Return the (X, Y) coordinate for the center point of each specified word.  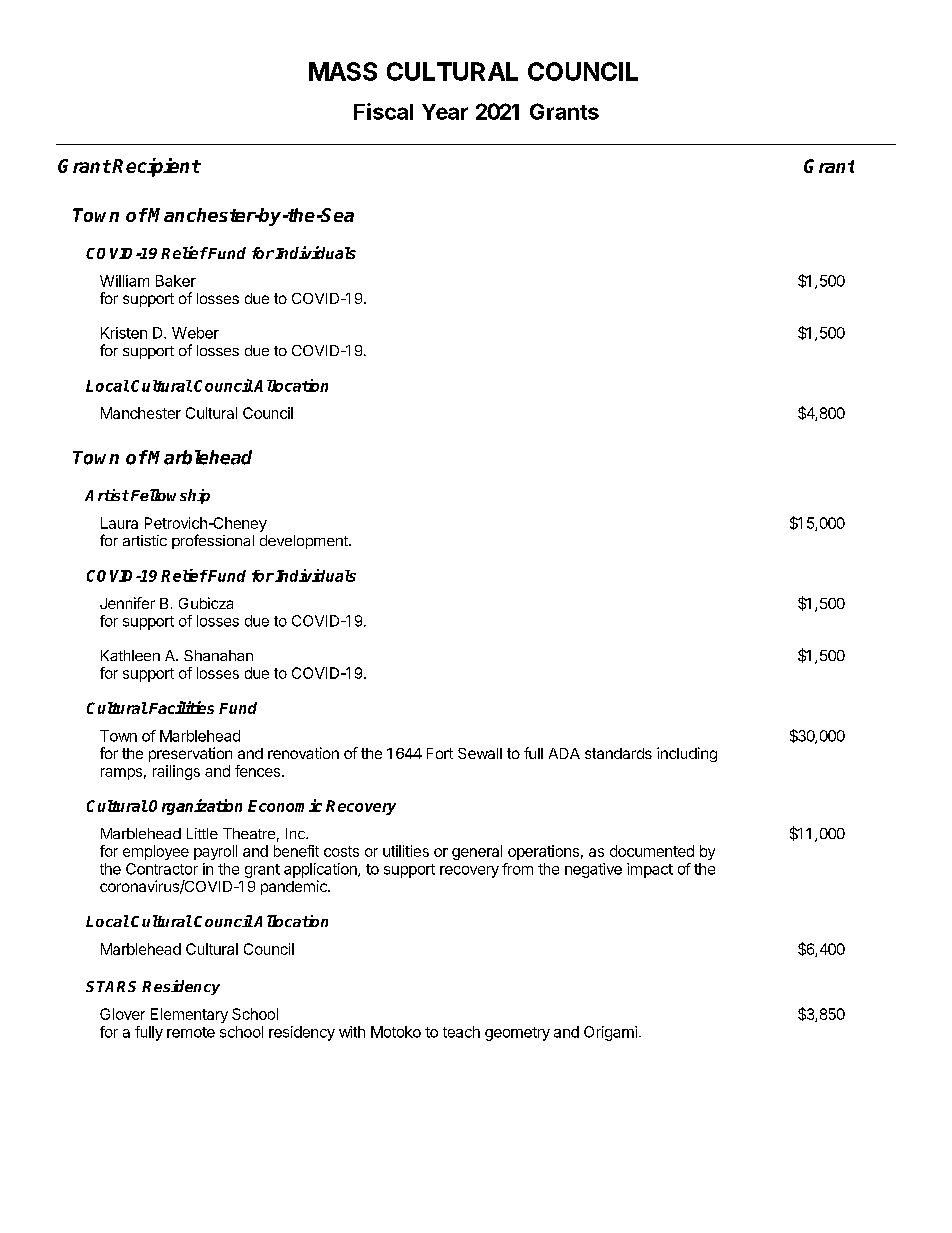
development (305, 542)
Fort (440, 753)
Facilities (180, 707)
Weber (195, 333)
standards (618, 753)
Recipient (156, 167)
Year (445, 112)
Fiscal (383, 111)
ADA (564, 753)
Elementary (189, 1015)
